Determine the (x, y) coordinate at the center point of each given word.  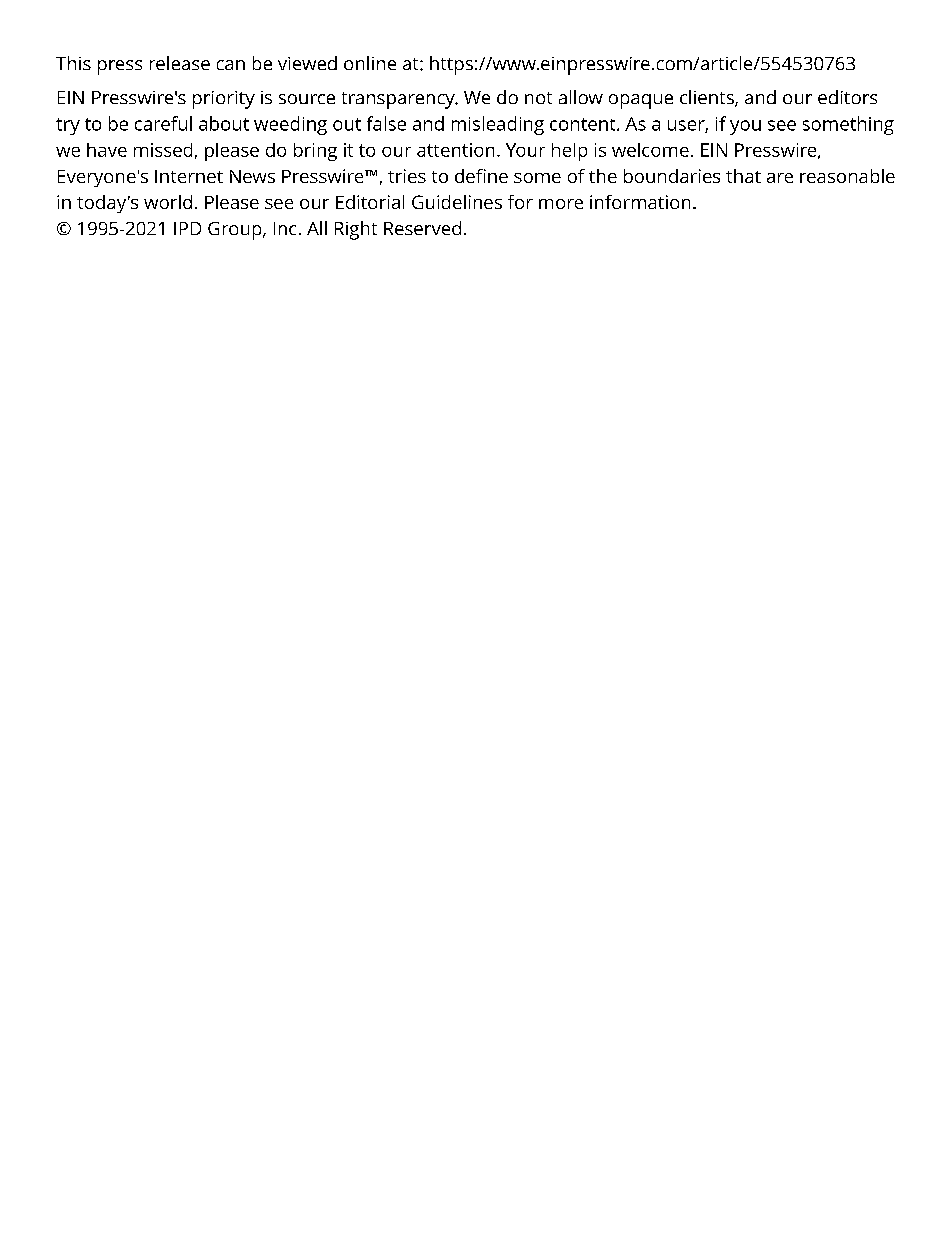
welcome (650, 150)
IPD (187, 228)
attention (455, 150)
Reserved (422, 228)
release (180, 63)
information (640, 202)
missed (163, 150)
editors (847, 97)
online (370, 63)
